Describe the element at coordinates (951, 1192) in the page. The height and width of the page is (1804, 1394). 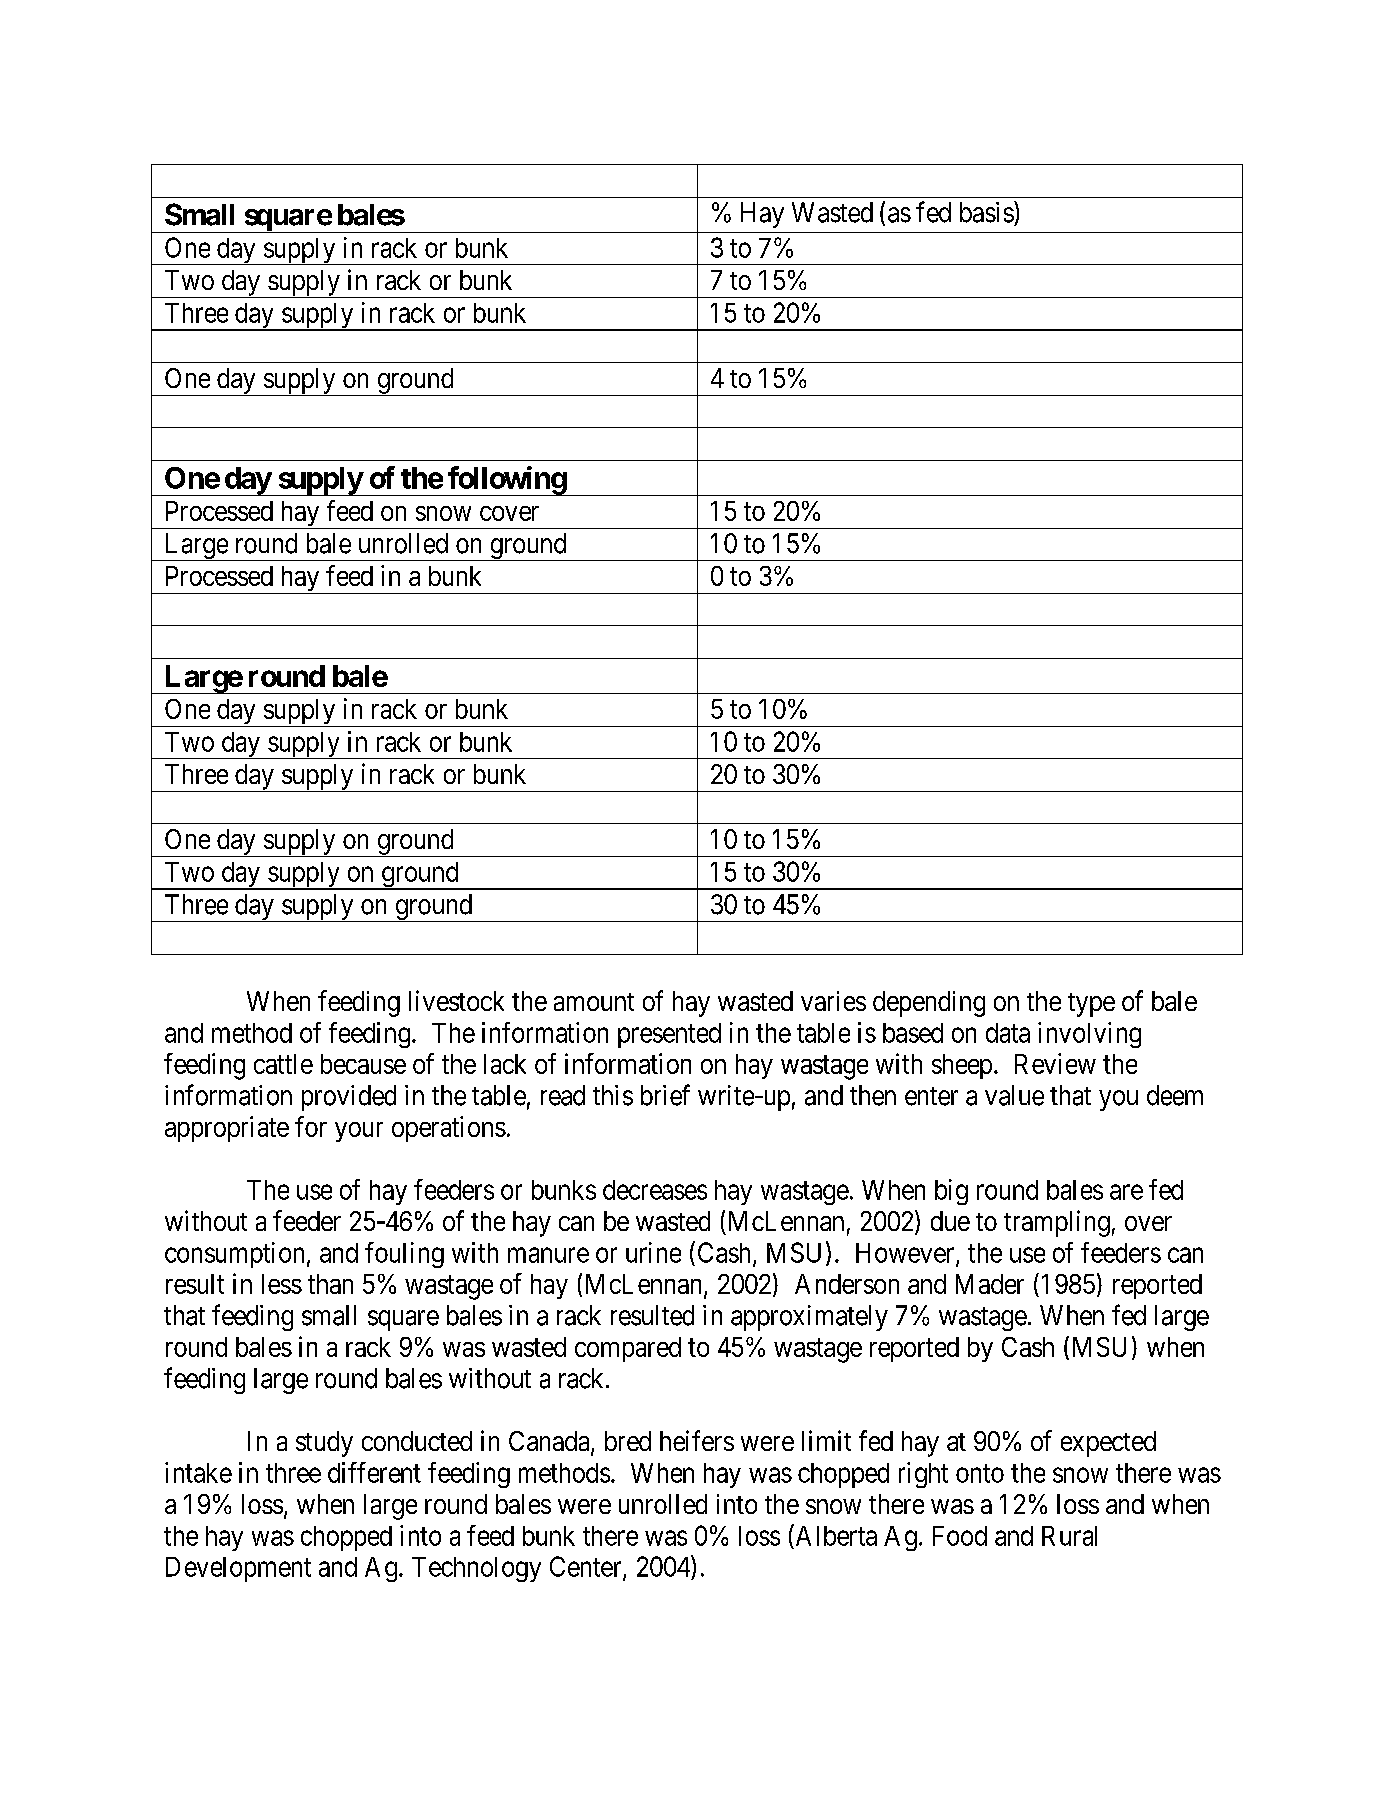
I see `big` at that location.
